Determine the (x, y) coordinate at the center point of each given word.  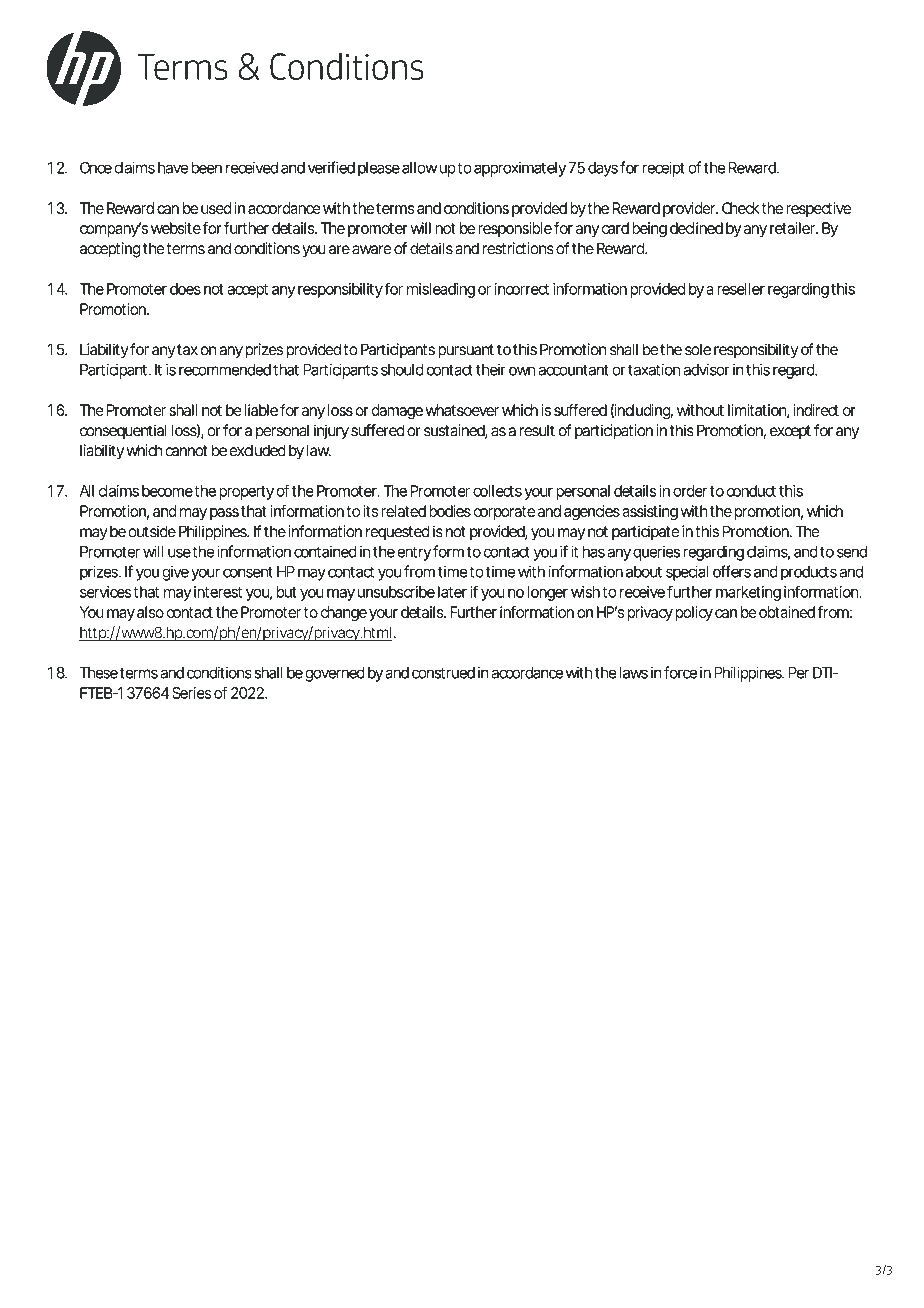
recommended (225, 370)
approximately (520, 169)
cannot (186, 451)
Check (741, 208)
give (176, 573)
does (185, 289)
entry (414, 553)
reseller (741, 289)
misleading (441, 290)
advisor (707, 370)
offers (732, 571)
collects (497, 491)
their (491, 370)
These (99, 673)
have (173, 168)
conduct (751, 491)
